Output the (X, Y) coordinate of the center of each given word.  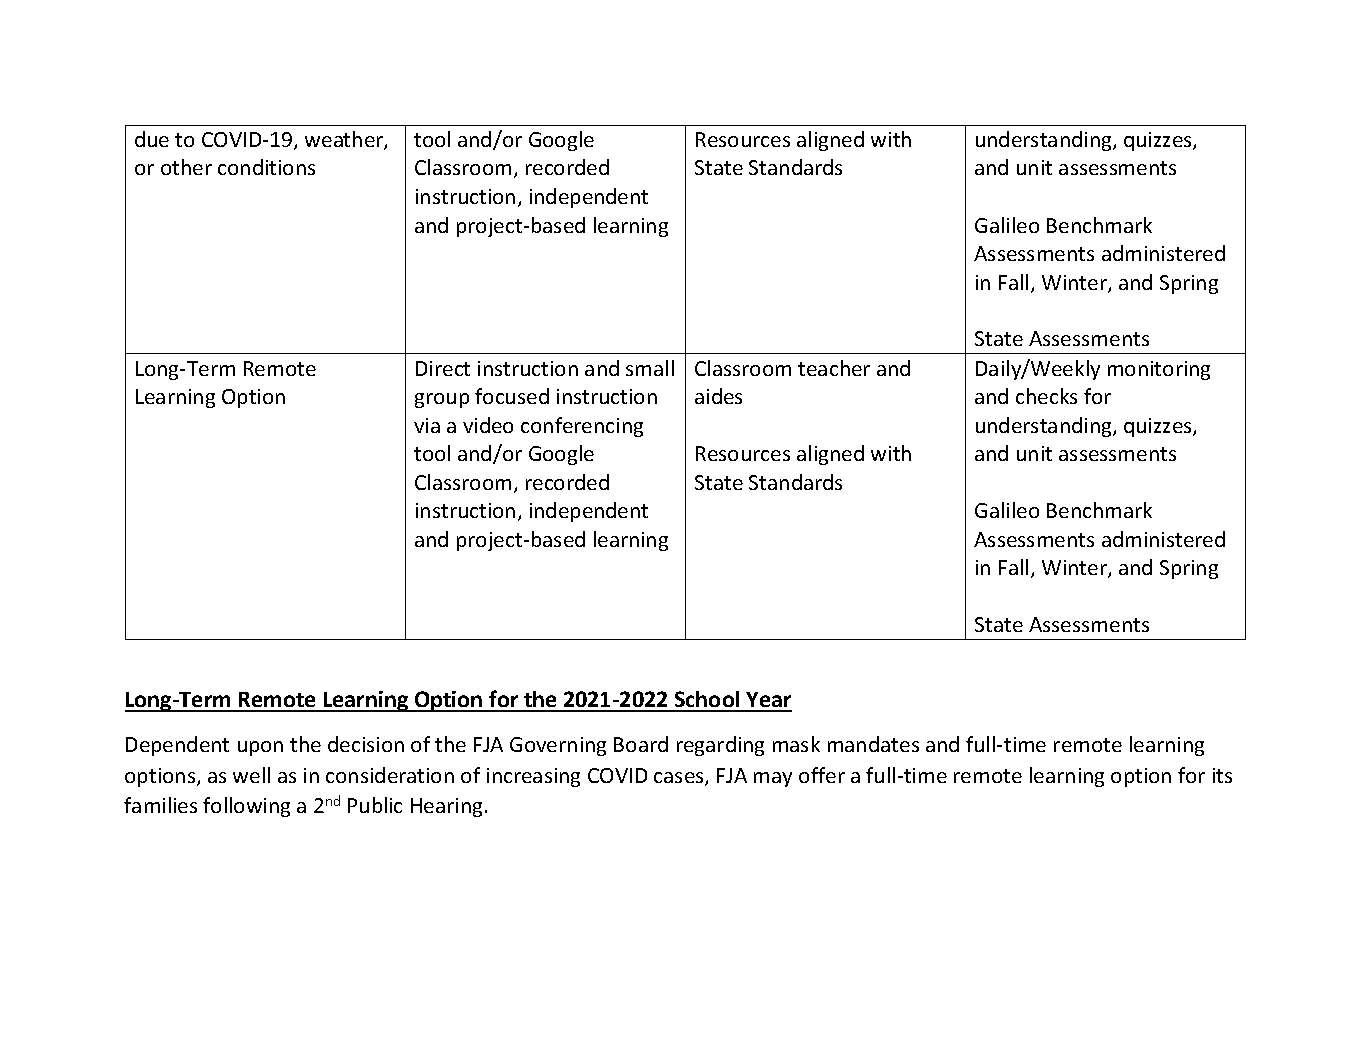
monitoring (1159, 370)
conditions (266, 167)
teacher (834, 368)
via (427, 425)
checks (1046, 396)
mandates (873, 744)
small (650, 368)
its (1222, 775)
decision (366, 744)
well (251, 775)
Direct (443, 368)
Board (641, 744)
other (186, 167)
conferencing (582, 427)
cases (680, 779)
